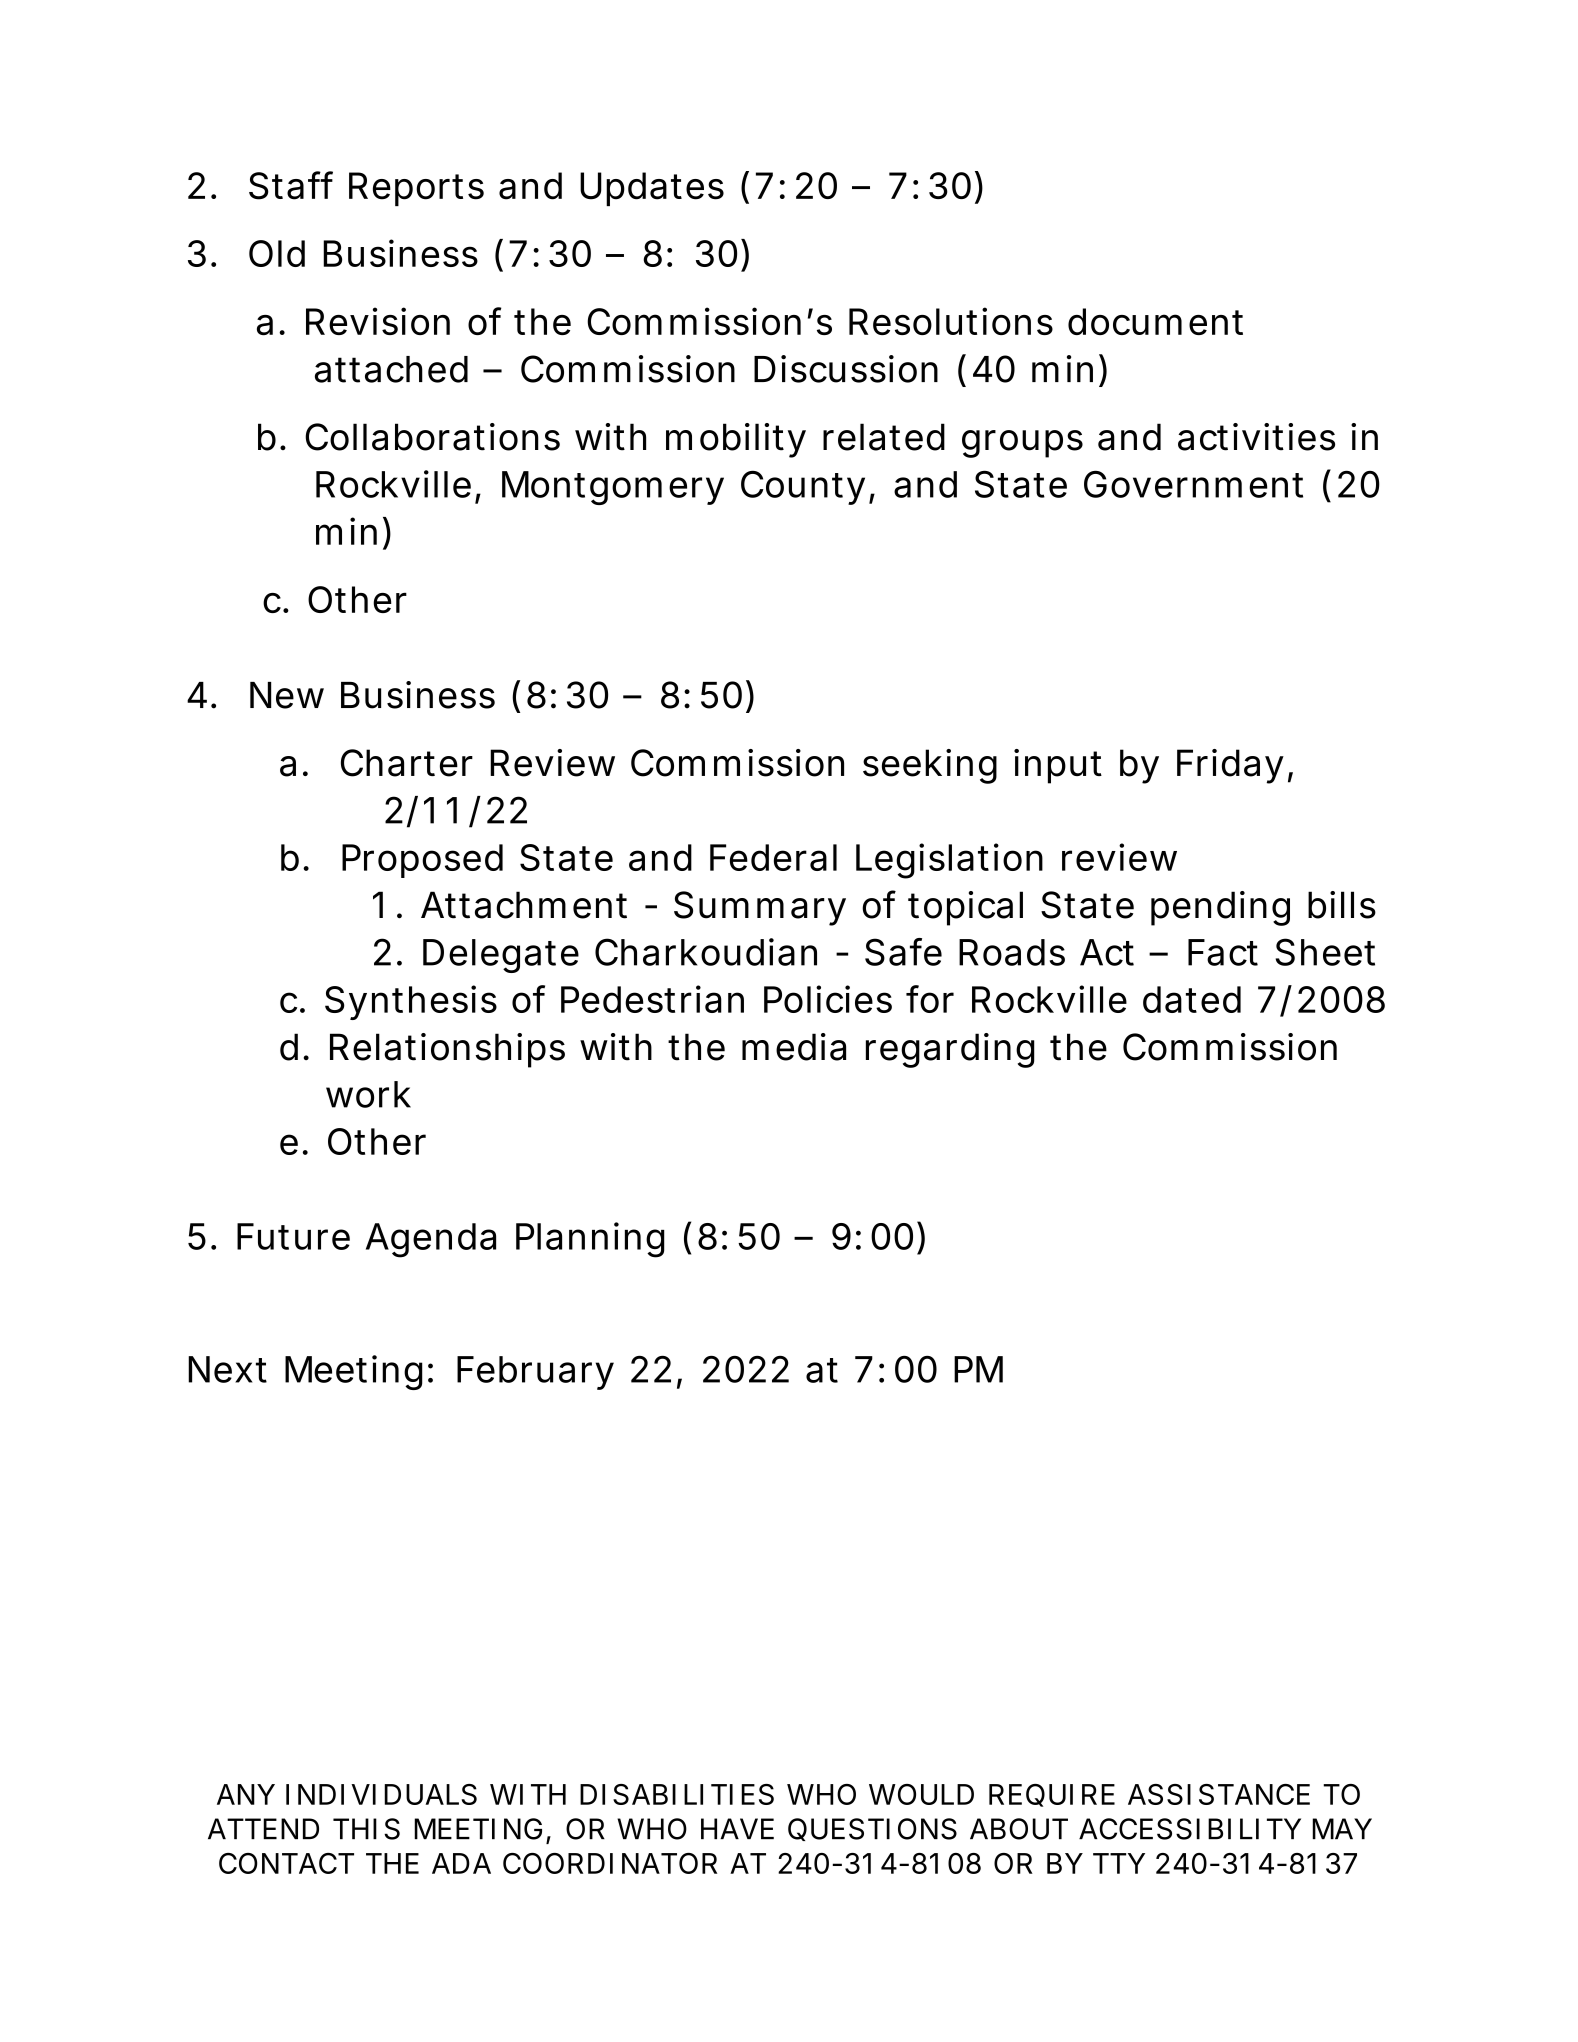 The image size is (1578, 2042). What do you see at coordinates (411, 1002) in the screenshot?
I see `Synthesis` at bounding box center [411, 1002].
